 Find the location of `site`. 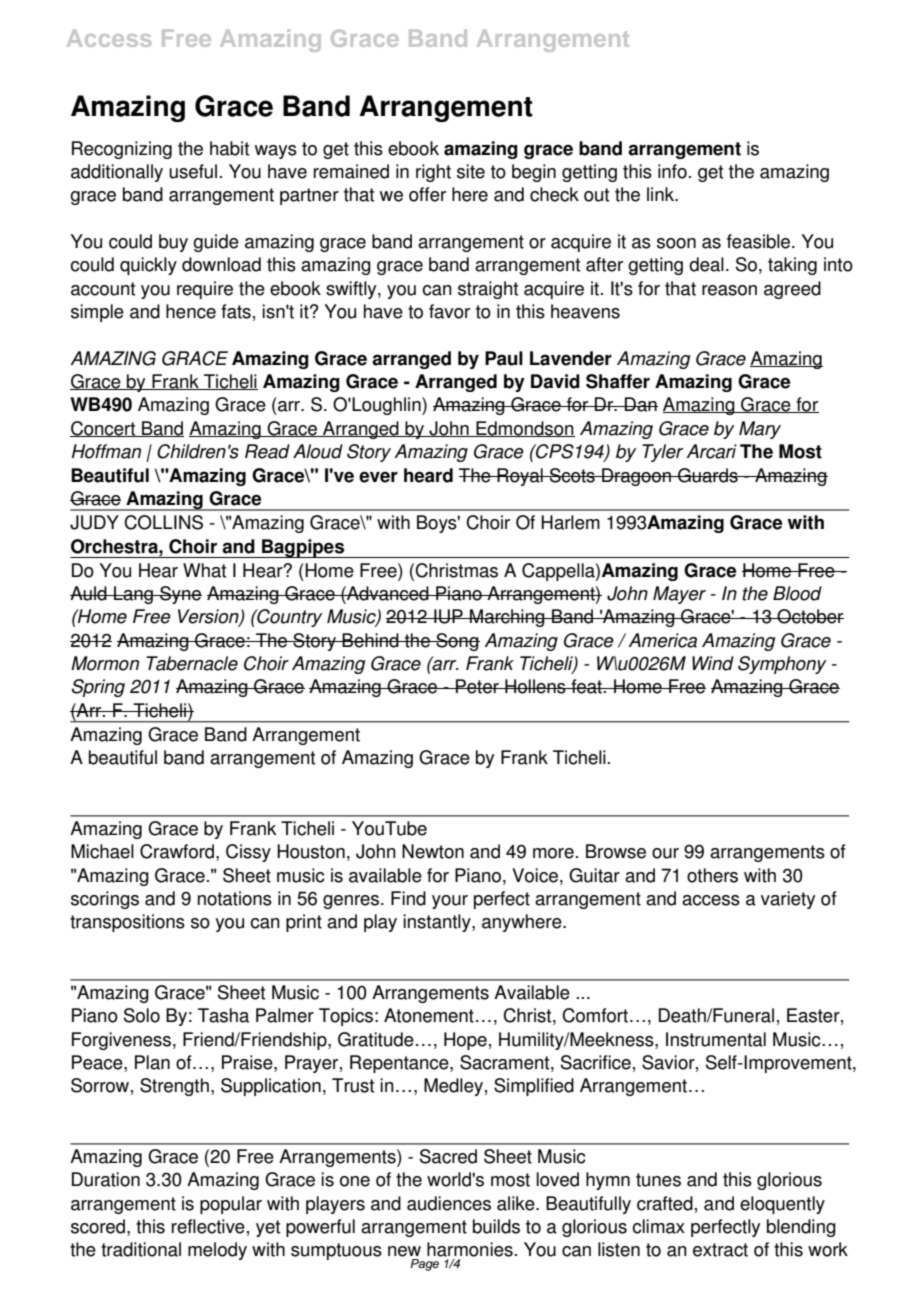

site is located at coordinates (471, 171).
